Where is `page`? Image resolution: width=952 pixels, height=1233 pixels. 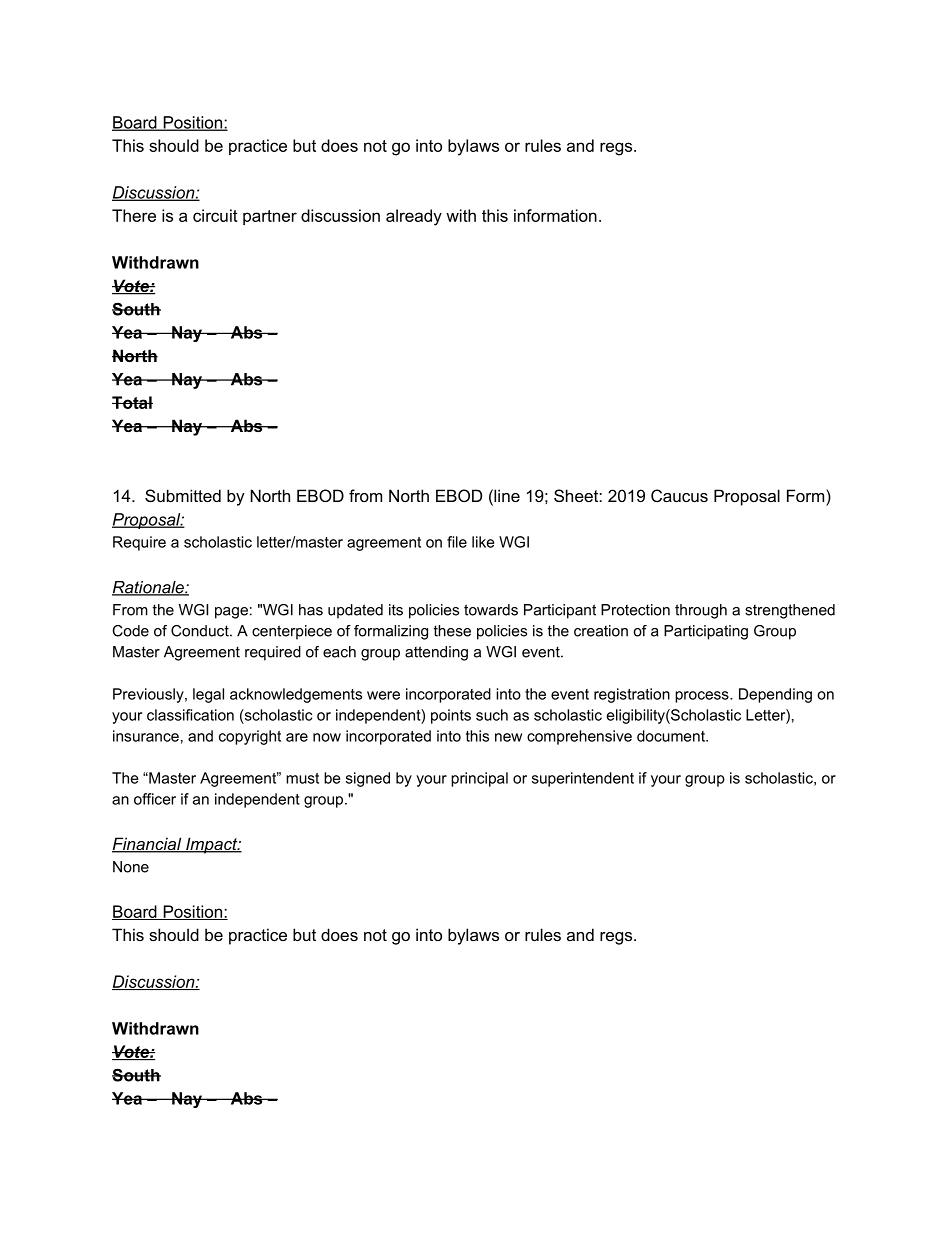 page is located at coordinates (231, 613).
